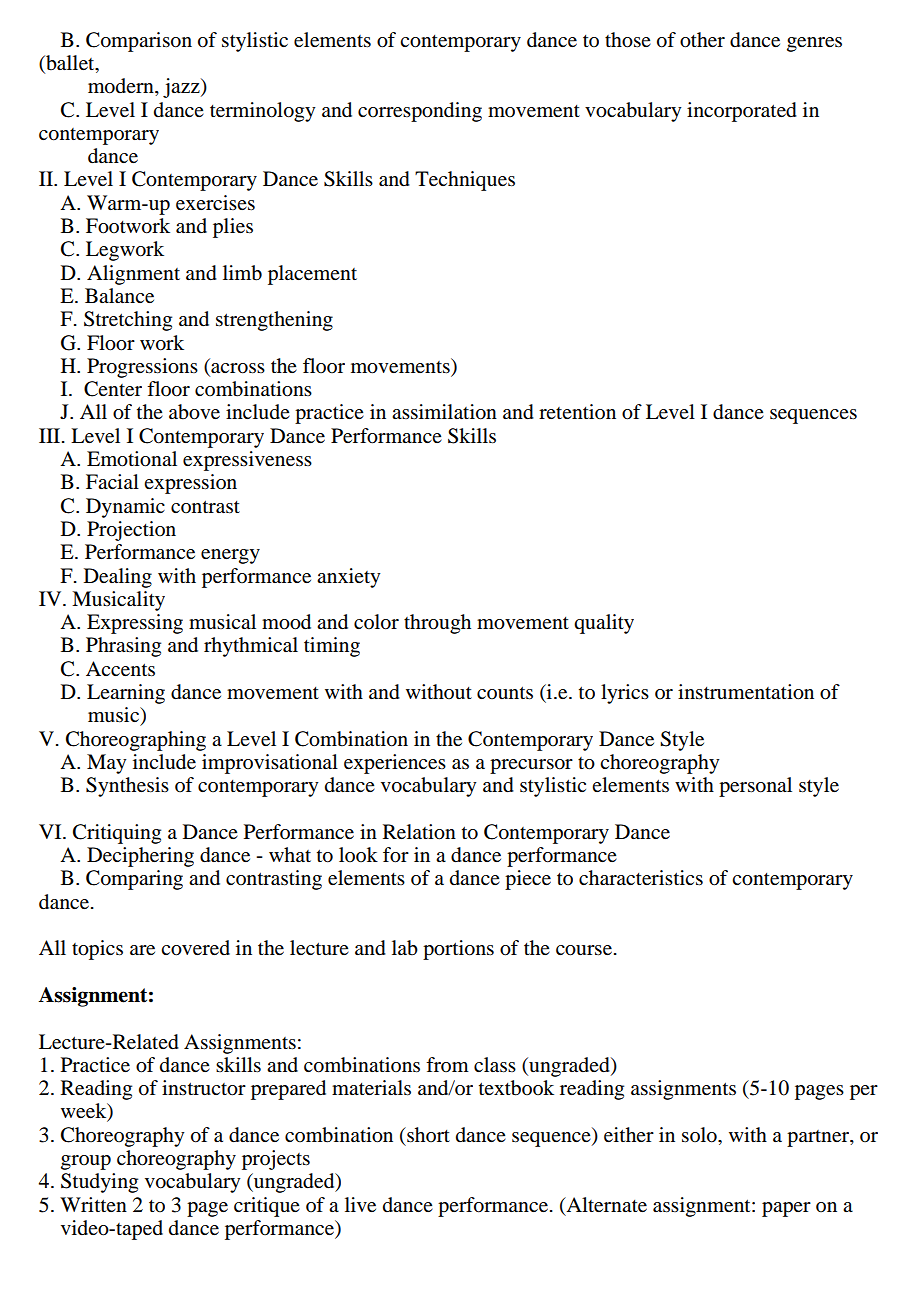  I want to click on Expressing, so click(135, 624).
